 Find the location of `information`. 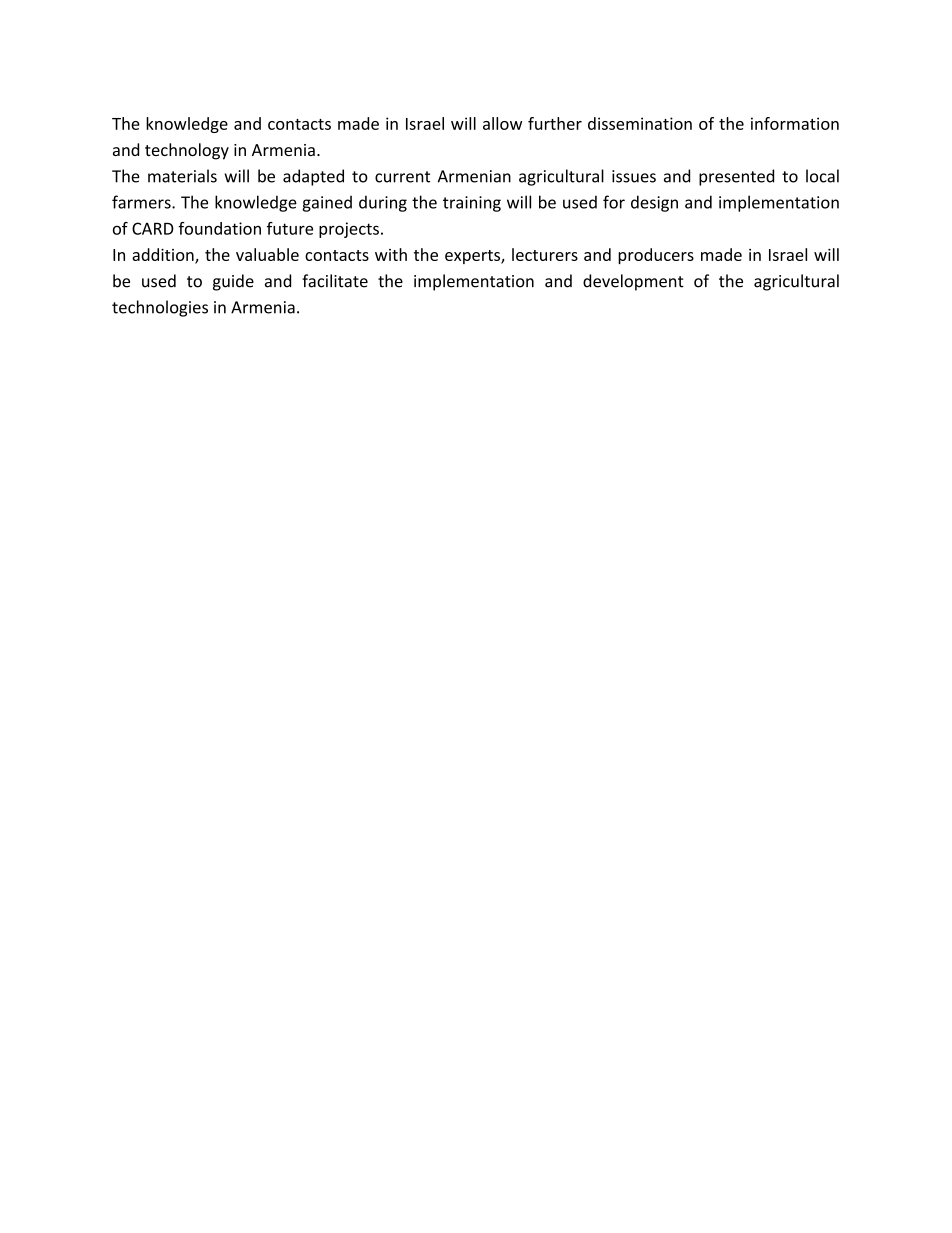

information is located at coordinates (795, 123).
